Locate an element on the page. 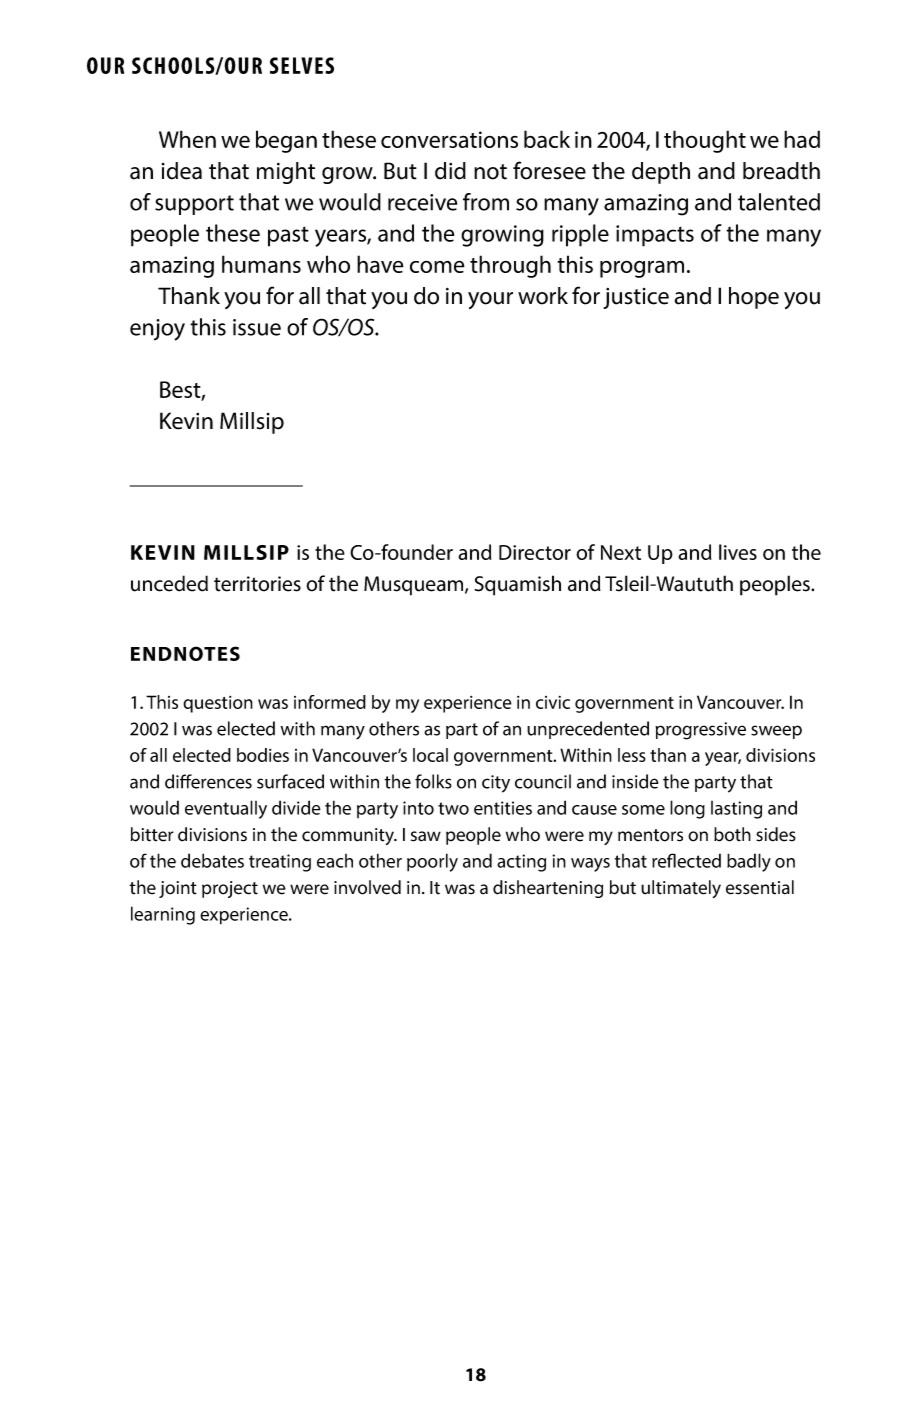  essential is located at coordinates (760, 887).
